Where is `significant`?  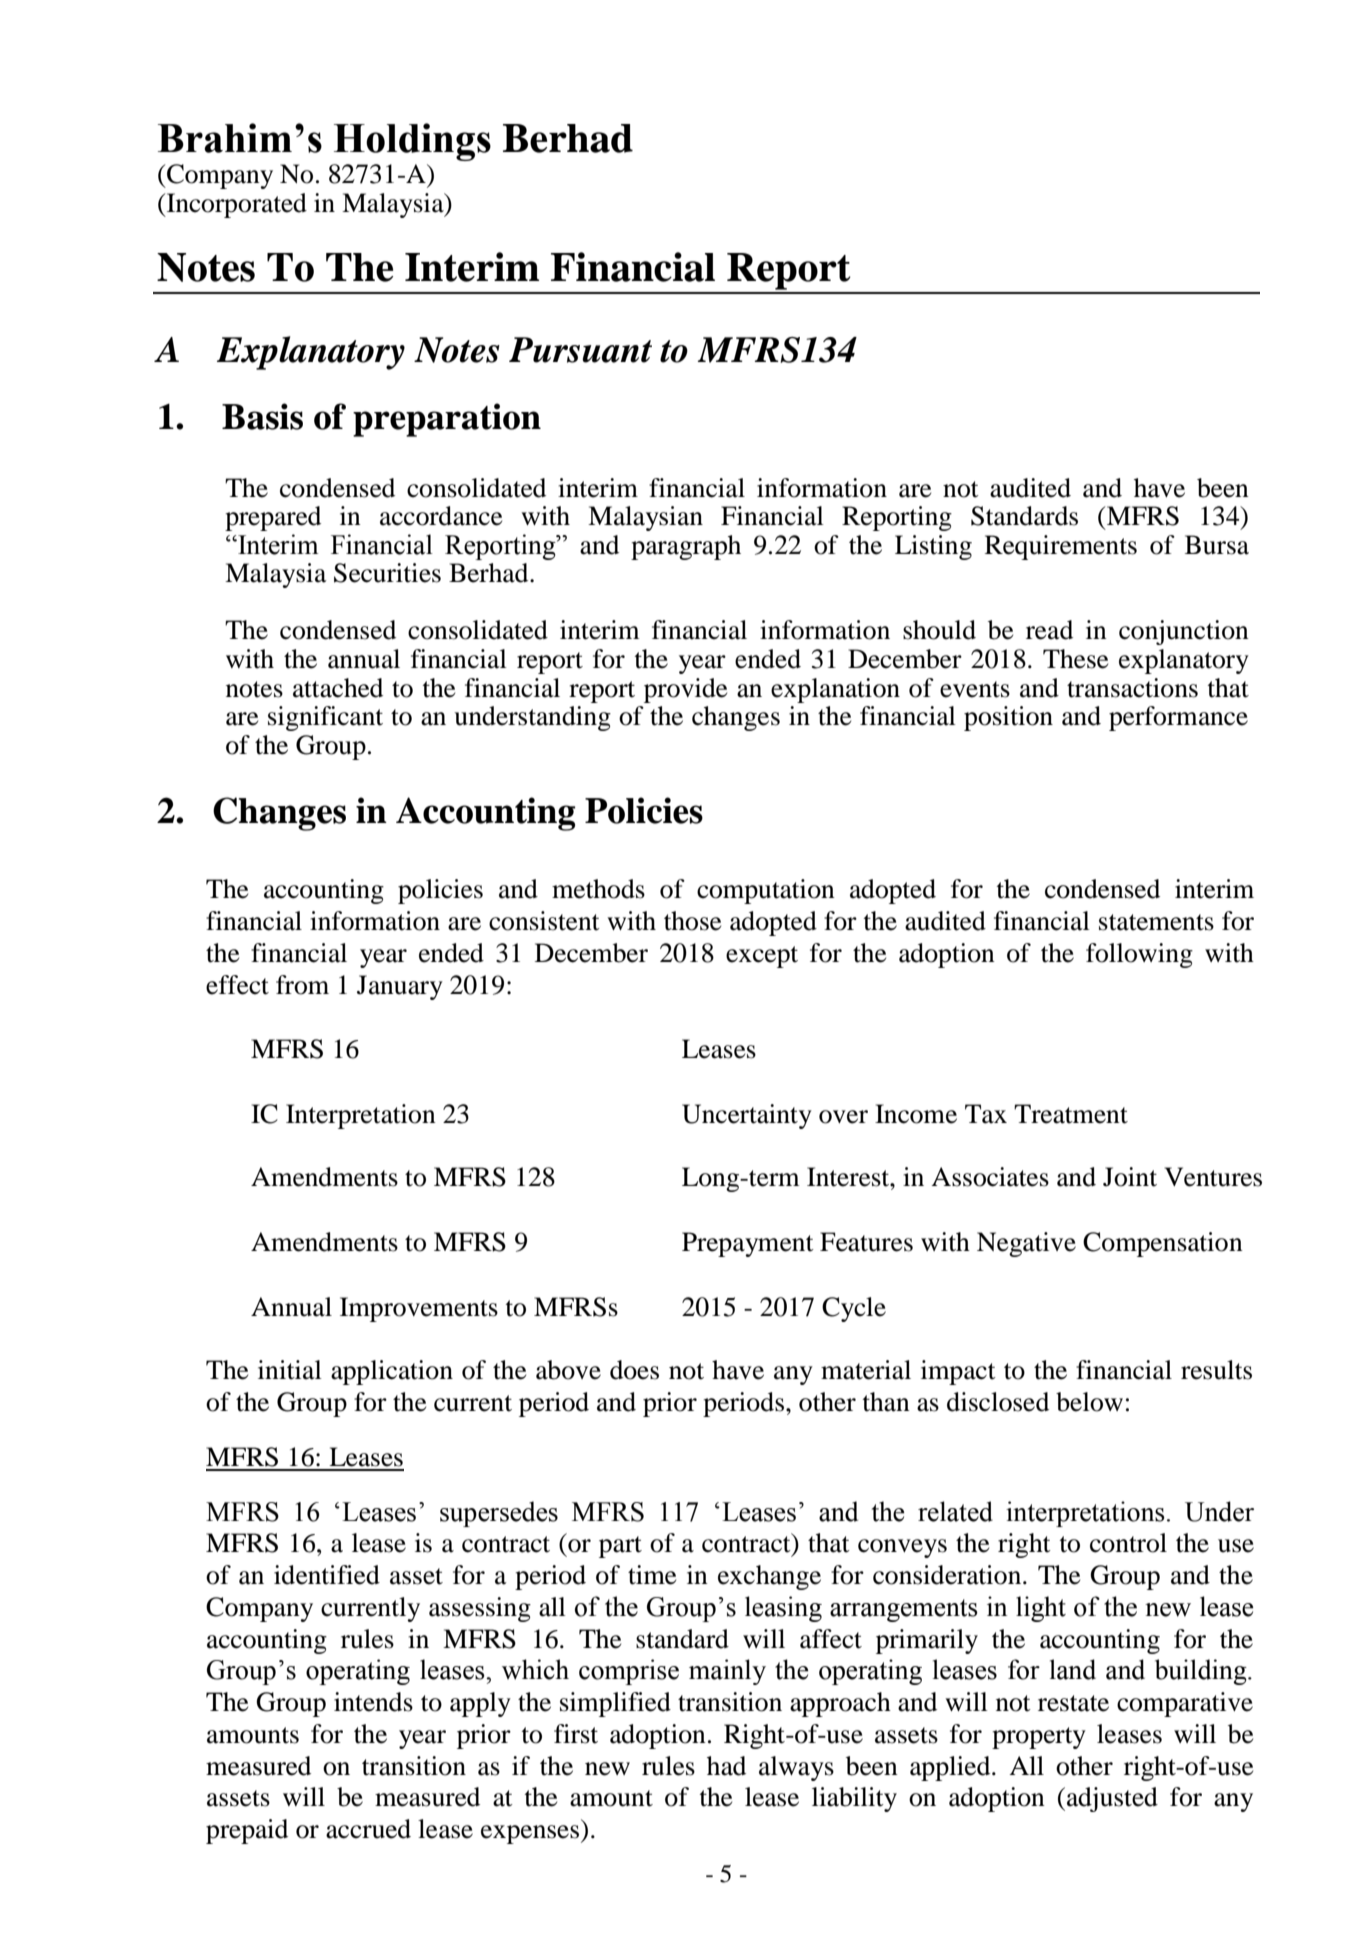 significant is located at coordinates (325, 718).
